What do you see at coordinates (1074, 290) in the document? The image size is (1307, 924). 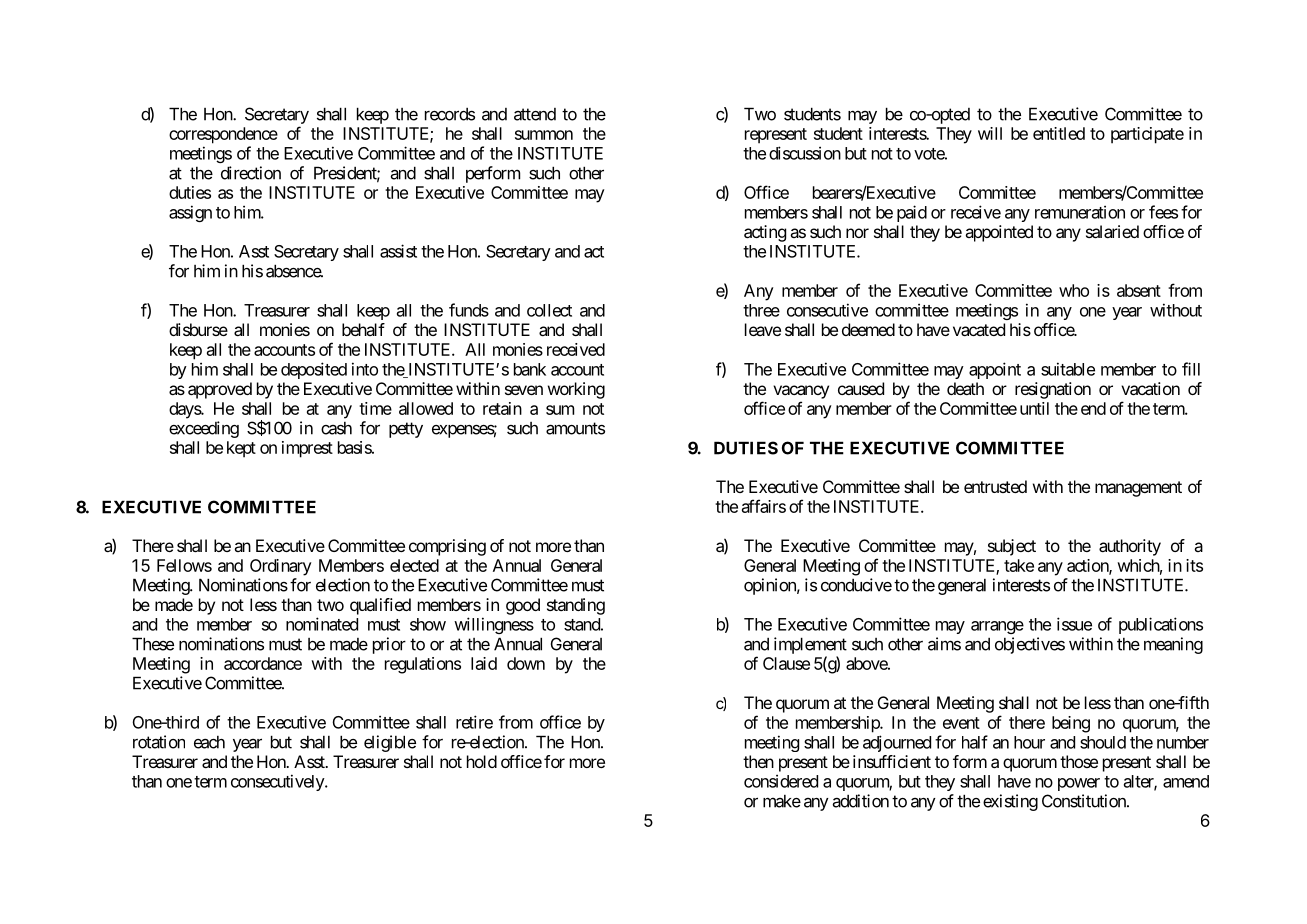 I see `who` at bounding box center [1074, 290].
